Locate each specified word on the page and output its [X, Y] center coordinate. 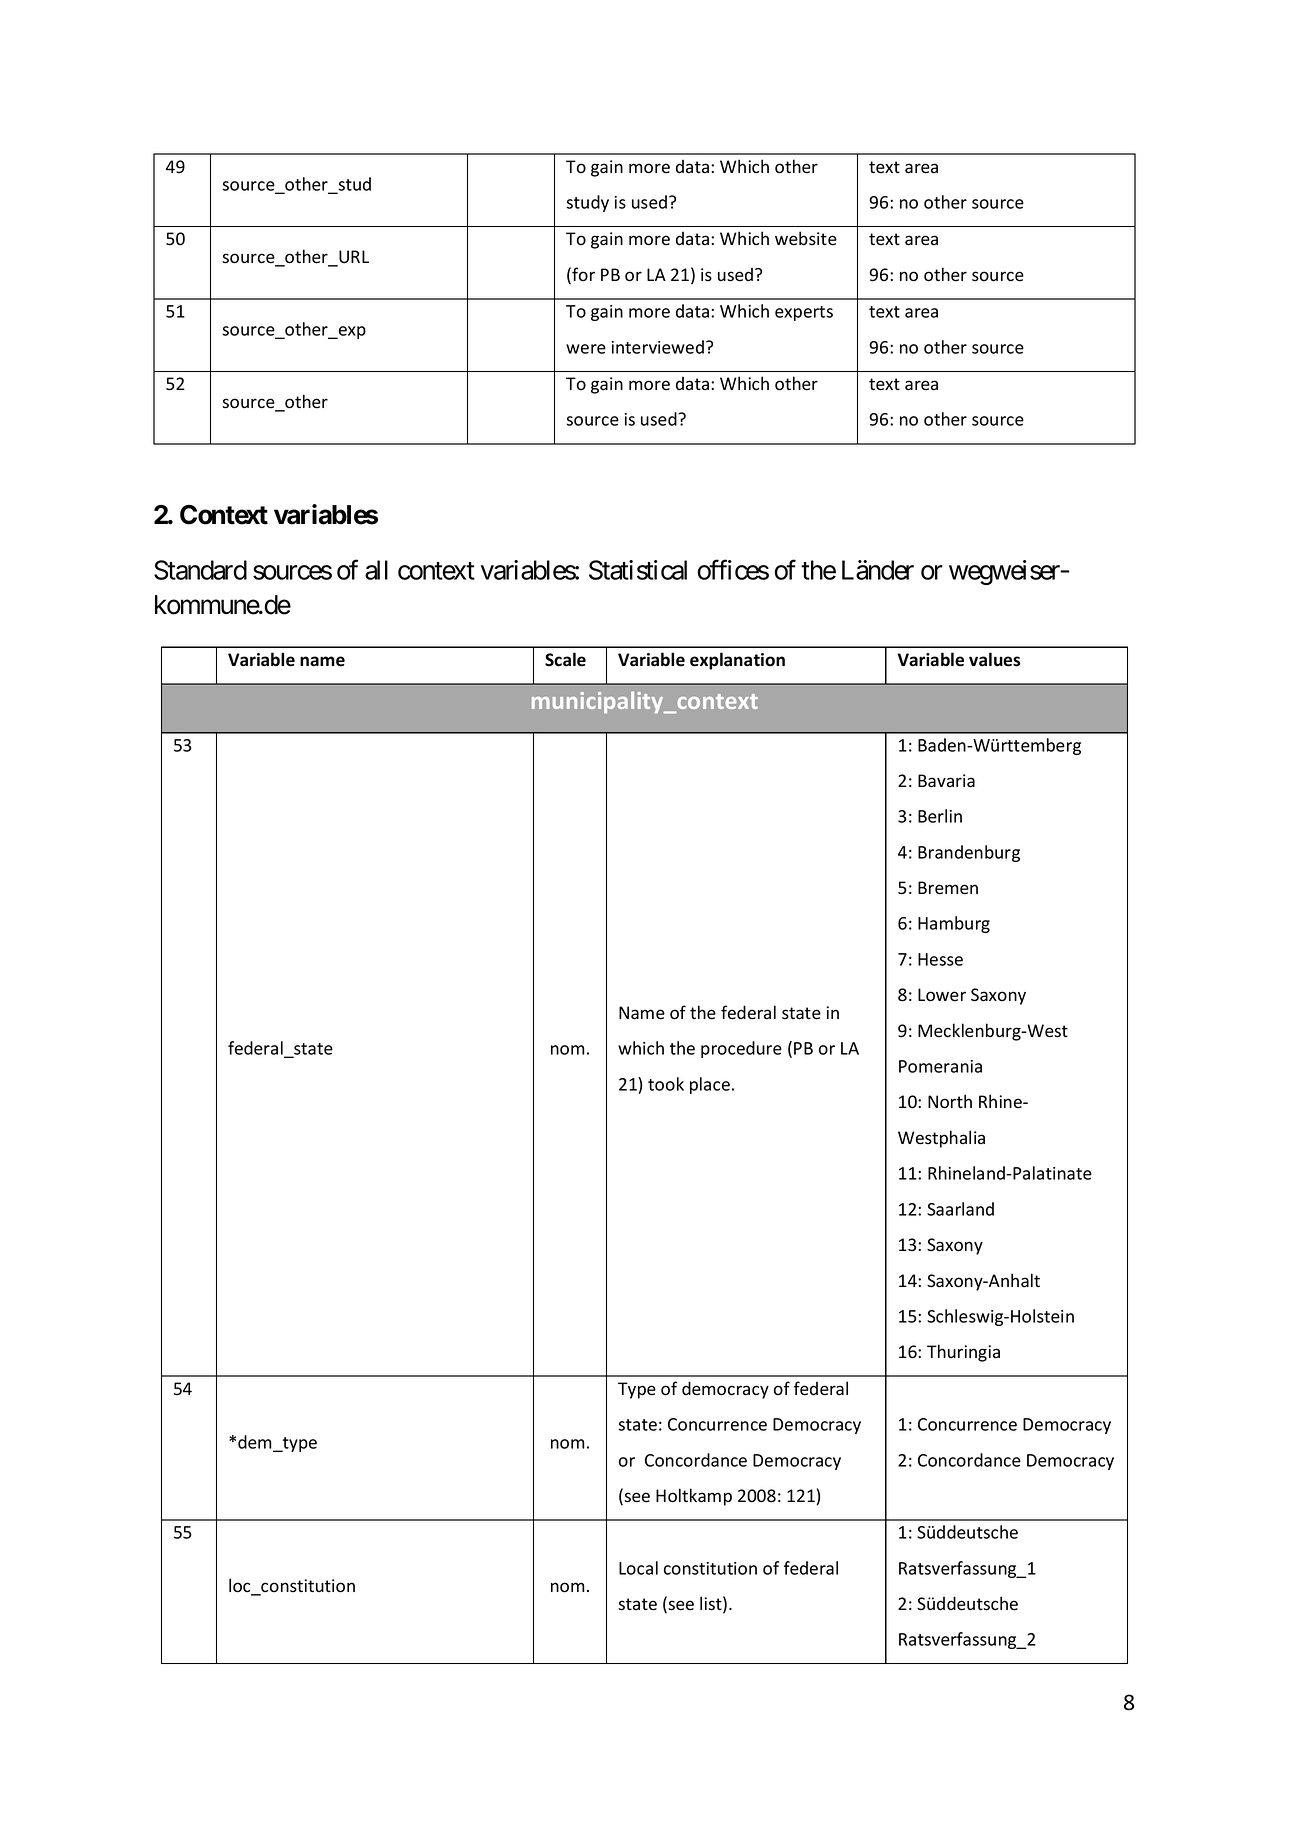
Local [638, 1568]
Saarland [960, 1209]
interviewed [658, 347]
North [950, 1101]
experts [804, 313]
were [586, 349]
